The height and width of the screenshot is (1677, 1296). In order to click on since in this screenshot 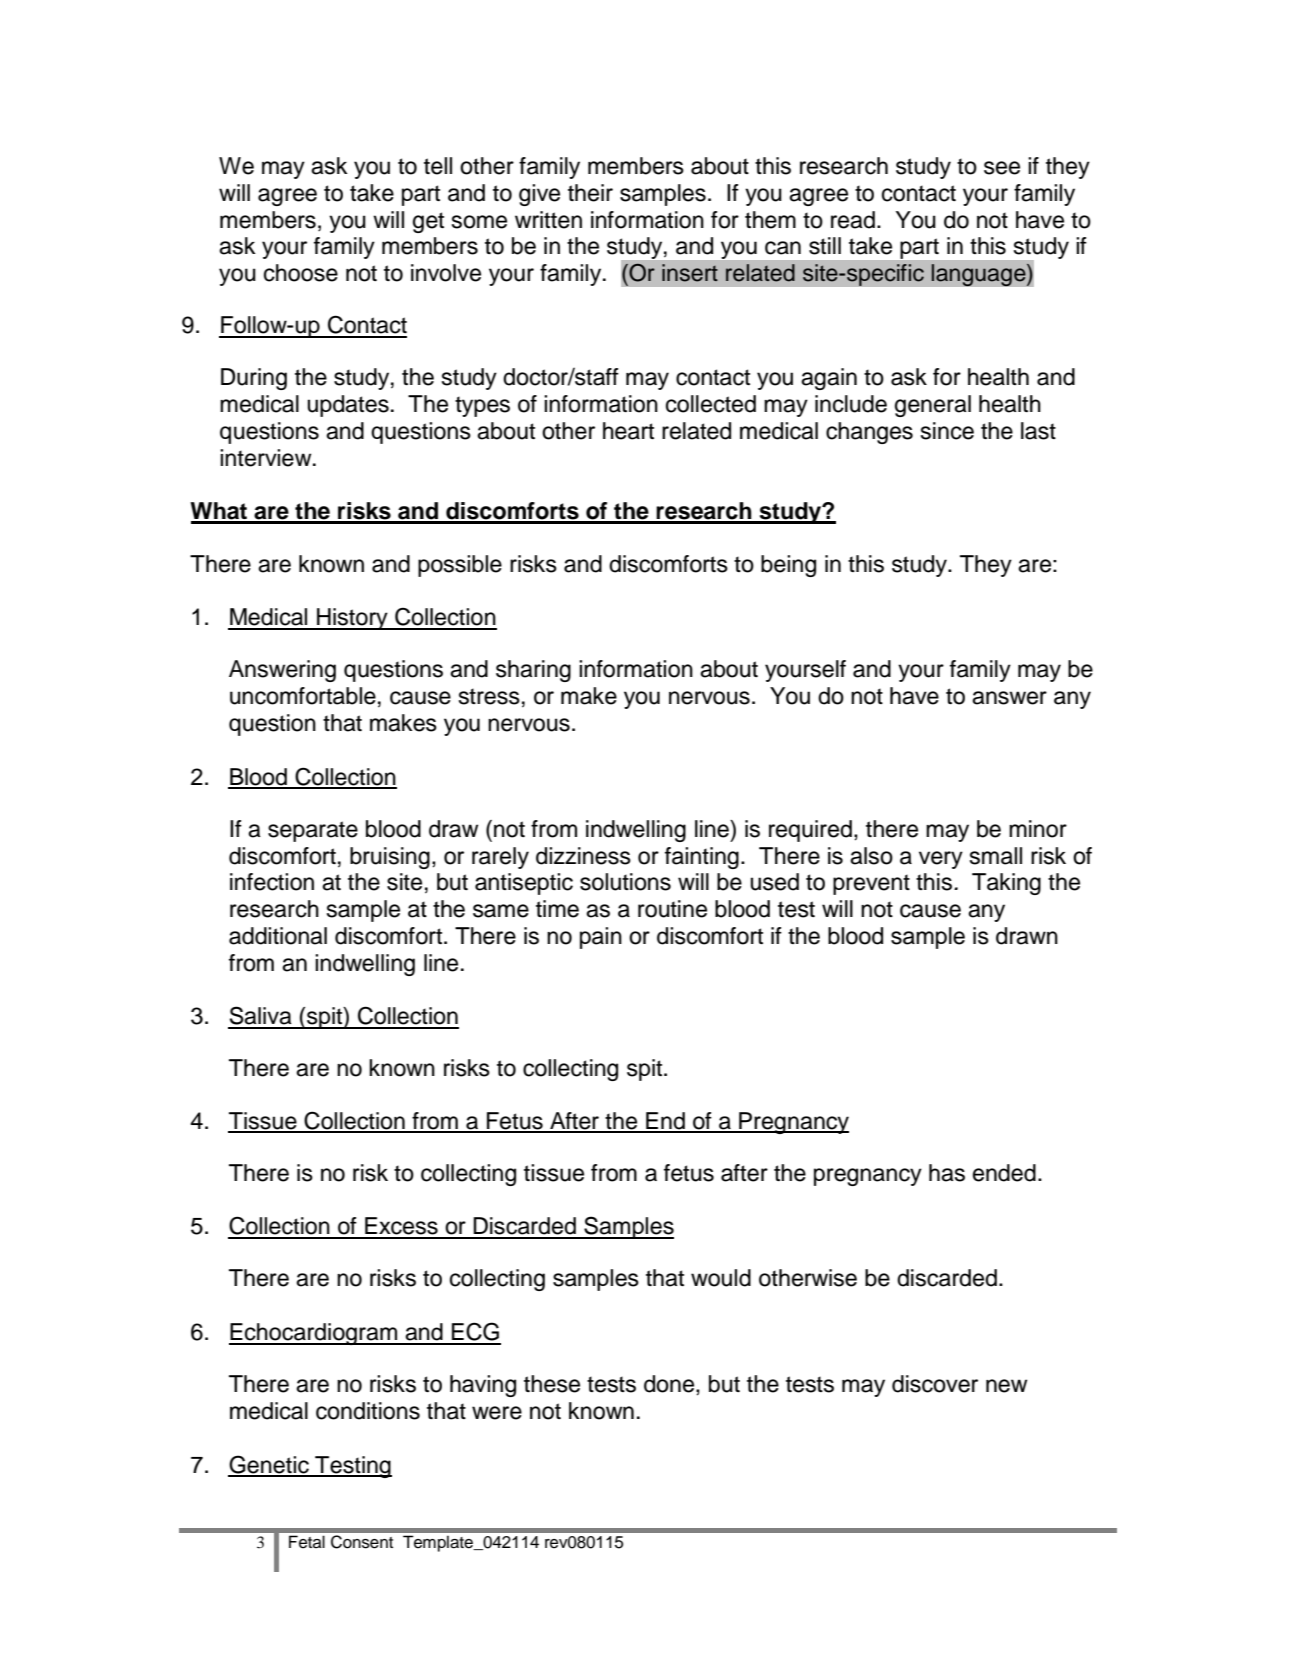, I will do `click(947, 431)`.
